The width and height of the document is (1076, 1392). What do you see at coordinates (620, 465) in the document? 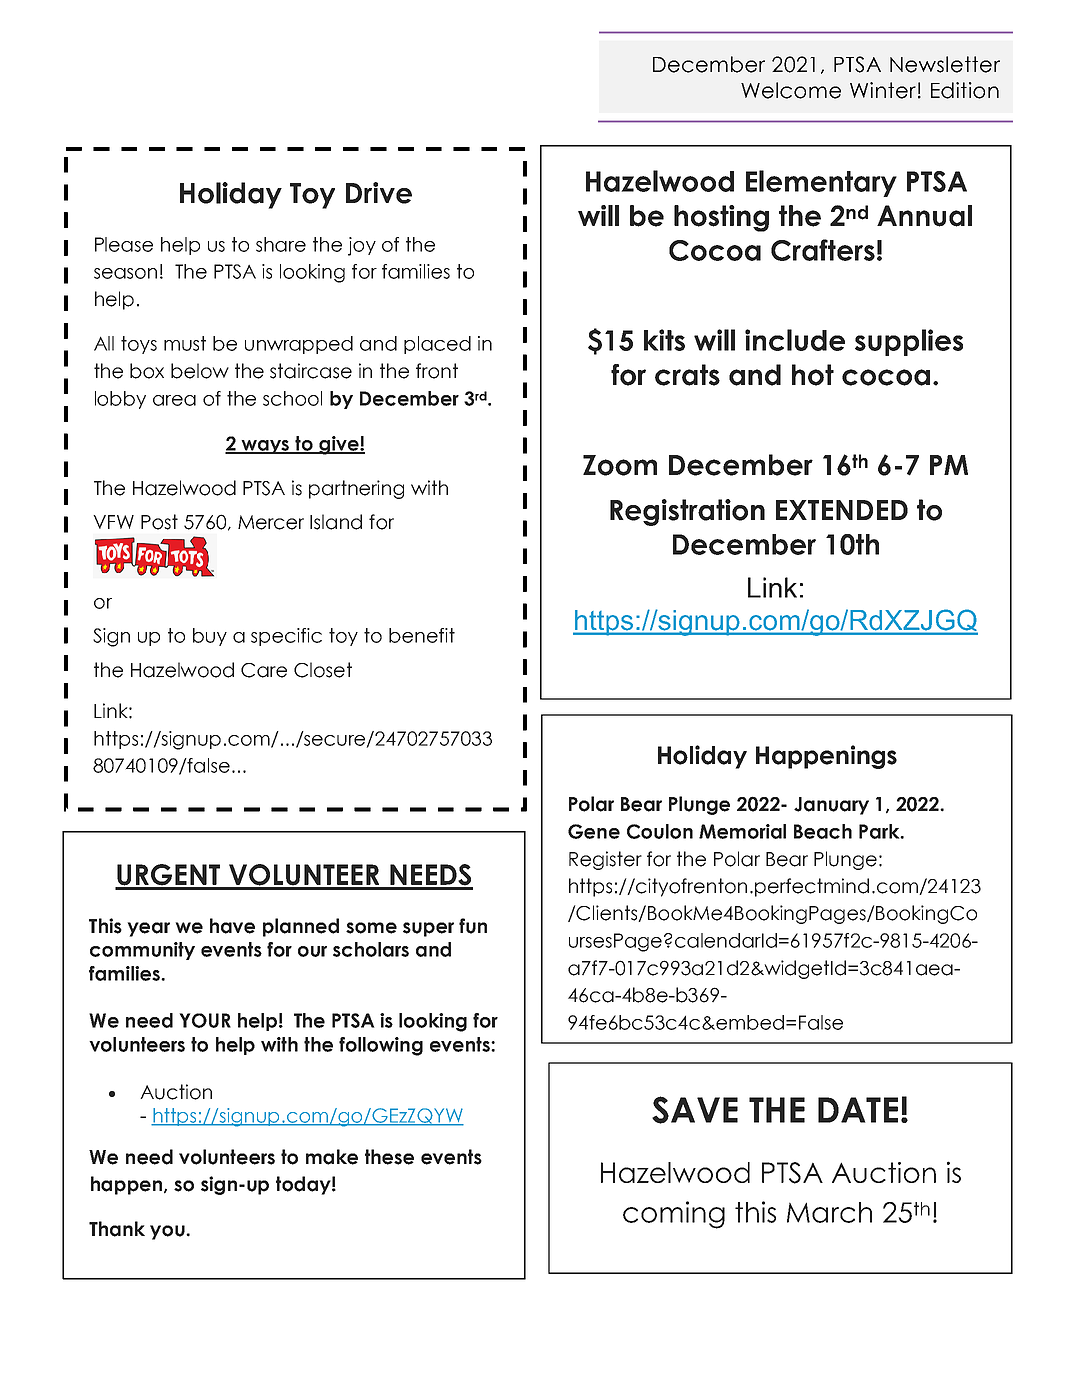
I see `Zoom` at bounding box center [620, 465].
